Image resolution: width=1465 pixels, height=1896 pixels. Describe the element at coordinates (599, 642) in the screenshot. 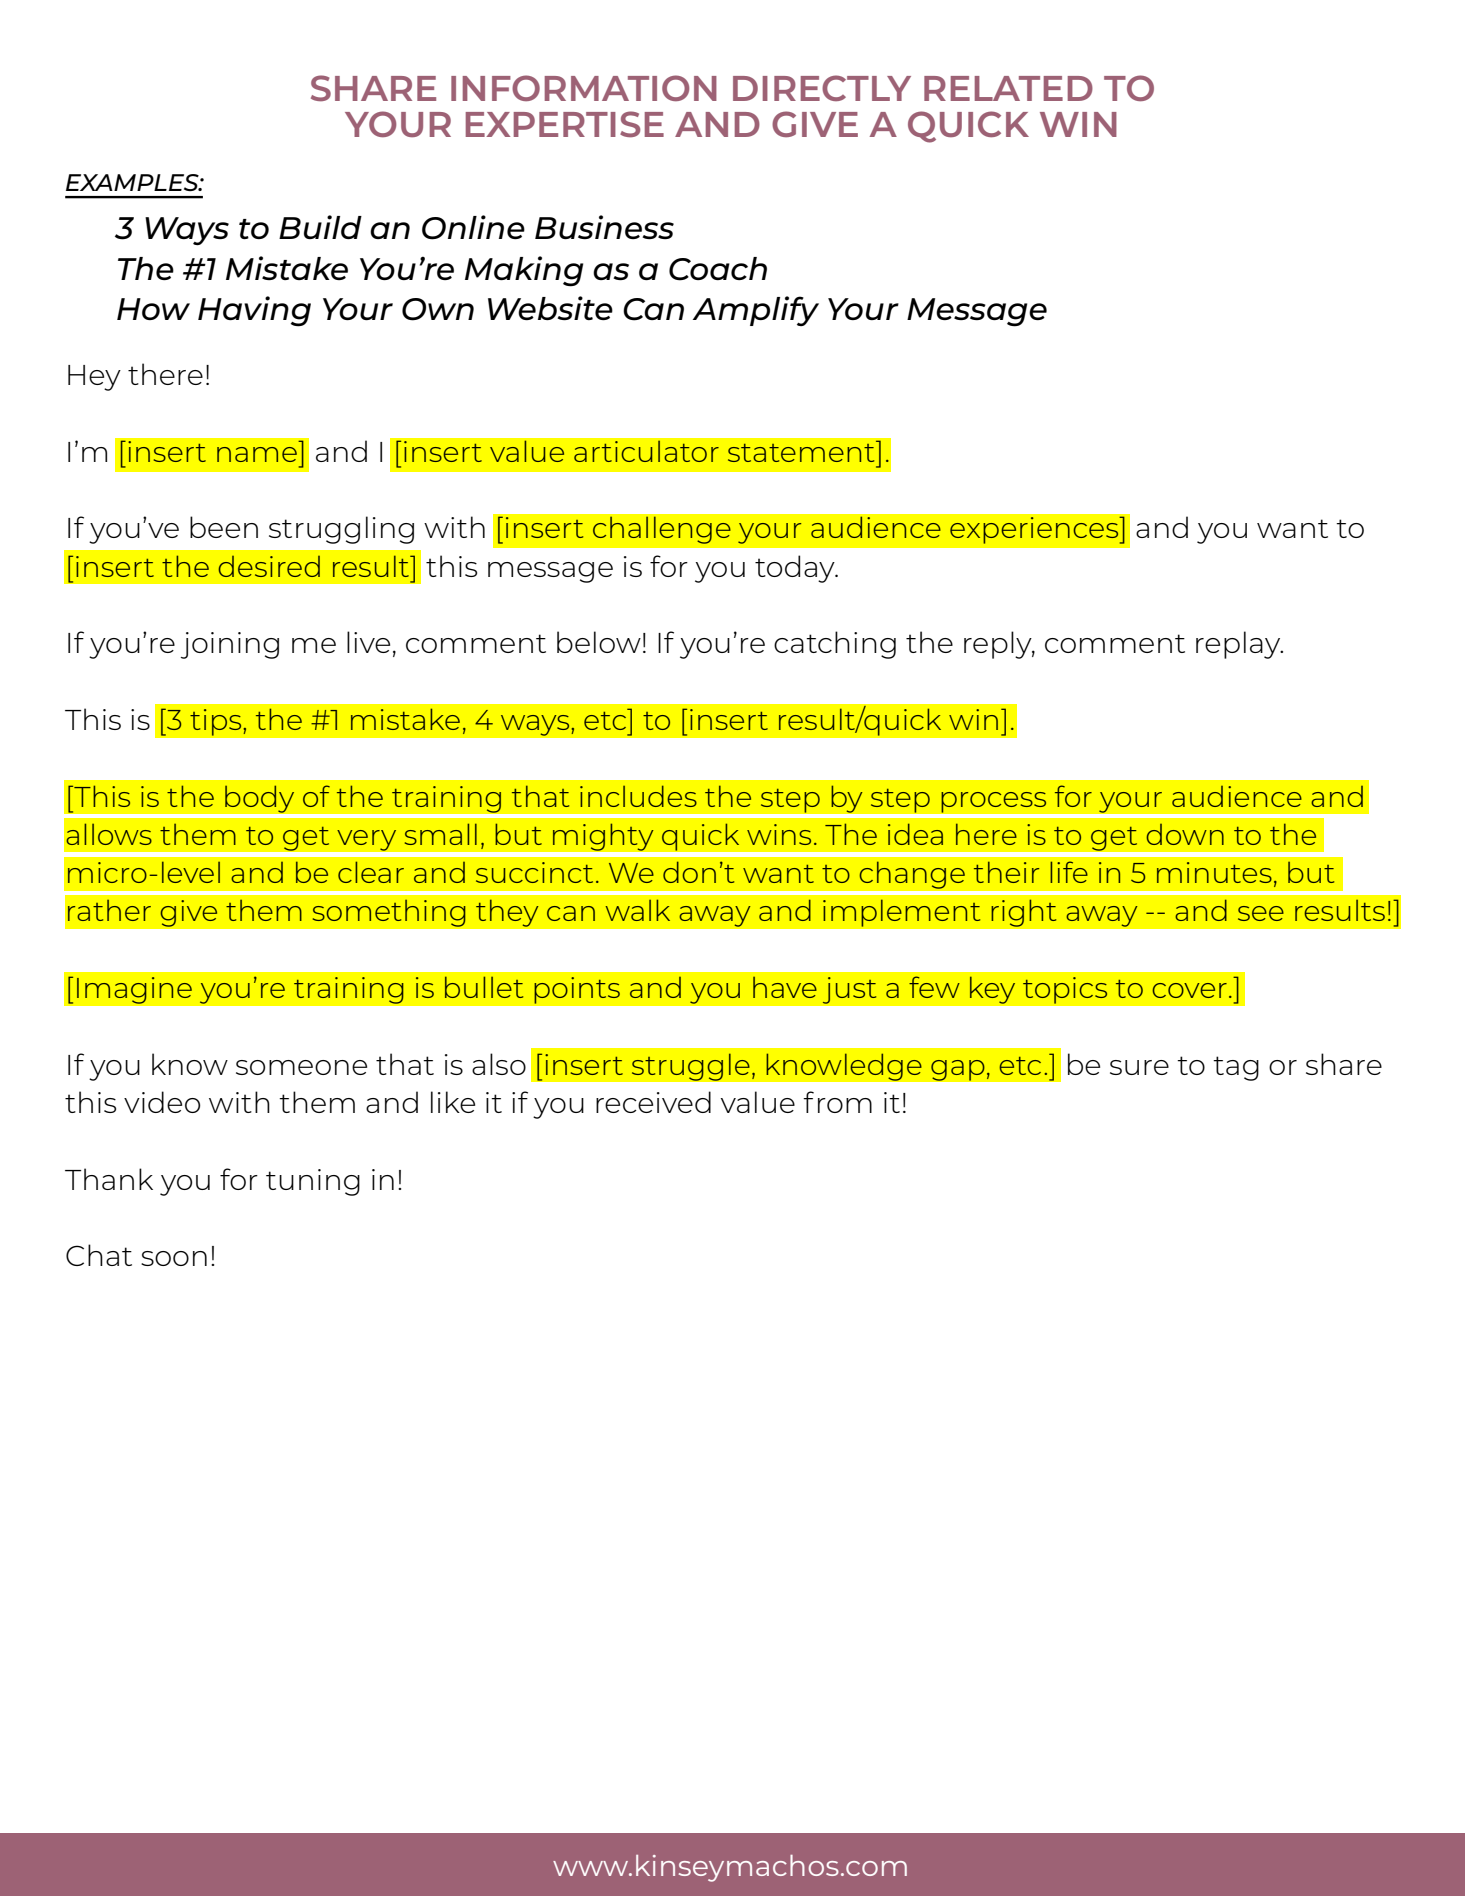

I see `below` at that location.
